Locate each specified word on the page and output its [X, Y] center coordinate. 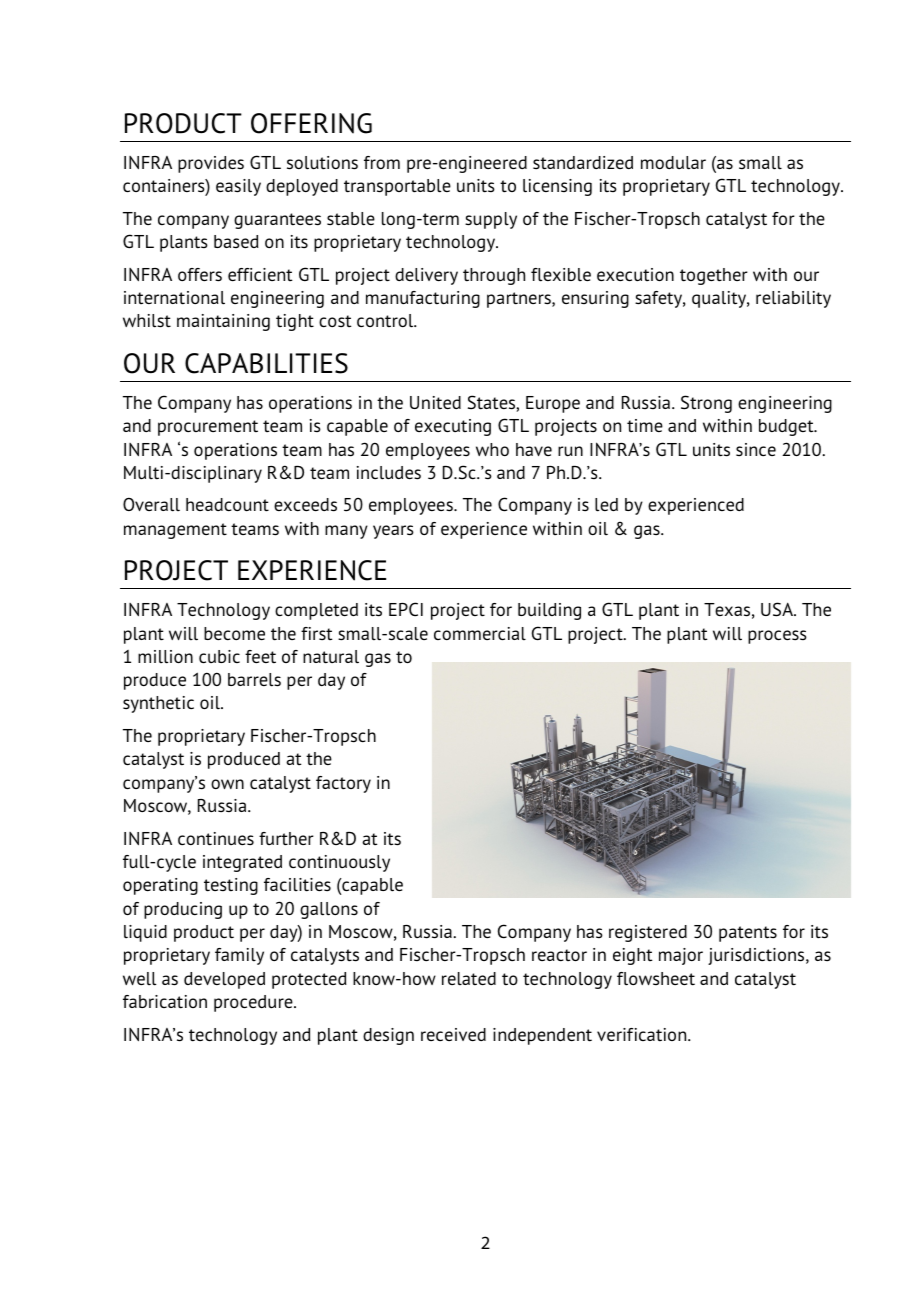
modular [673, 163]
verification [643, 1034]
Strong [706, 404]
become [234, 634]
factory [343, 784]
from [382, 162]
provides [211, 164]
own [227, 784]
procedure [254, 1003]
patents [748, 934]
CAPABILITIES [266, 363]
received [453, 1035]
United [435, 403]
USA [778, 609]
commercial [480, 634]
